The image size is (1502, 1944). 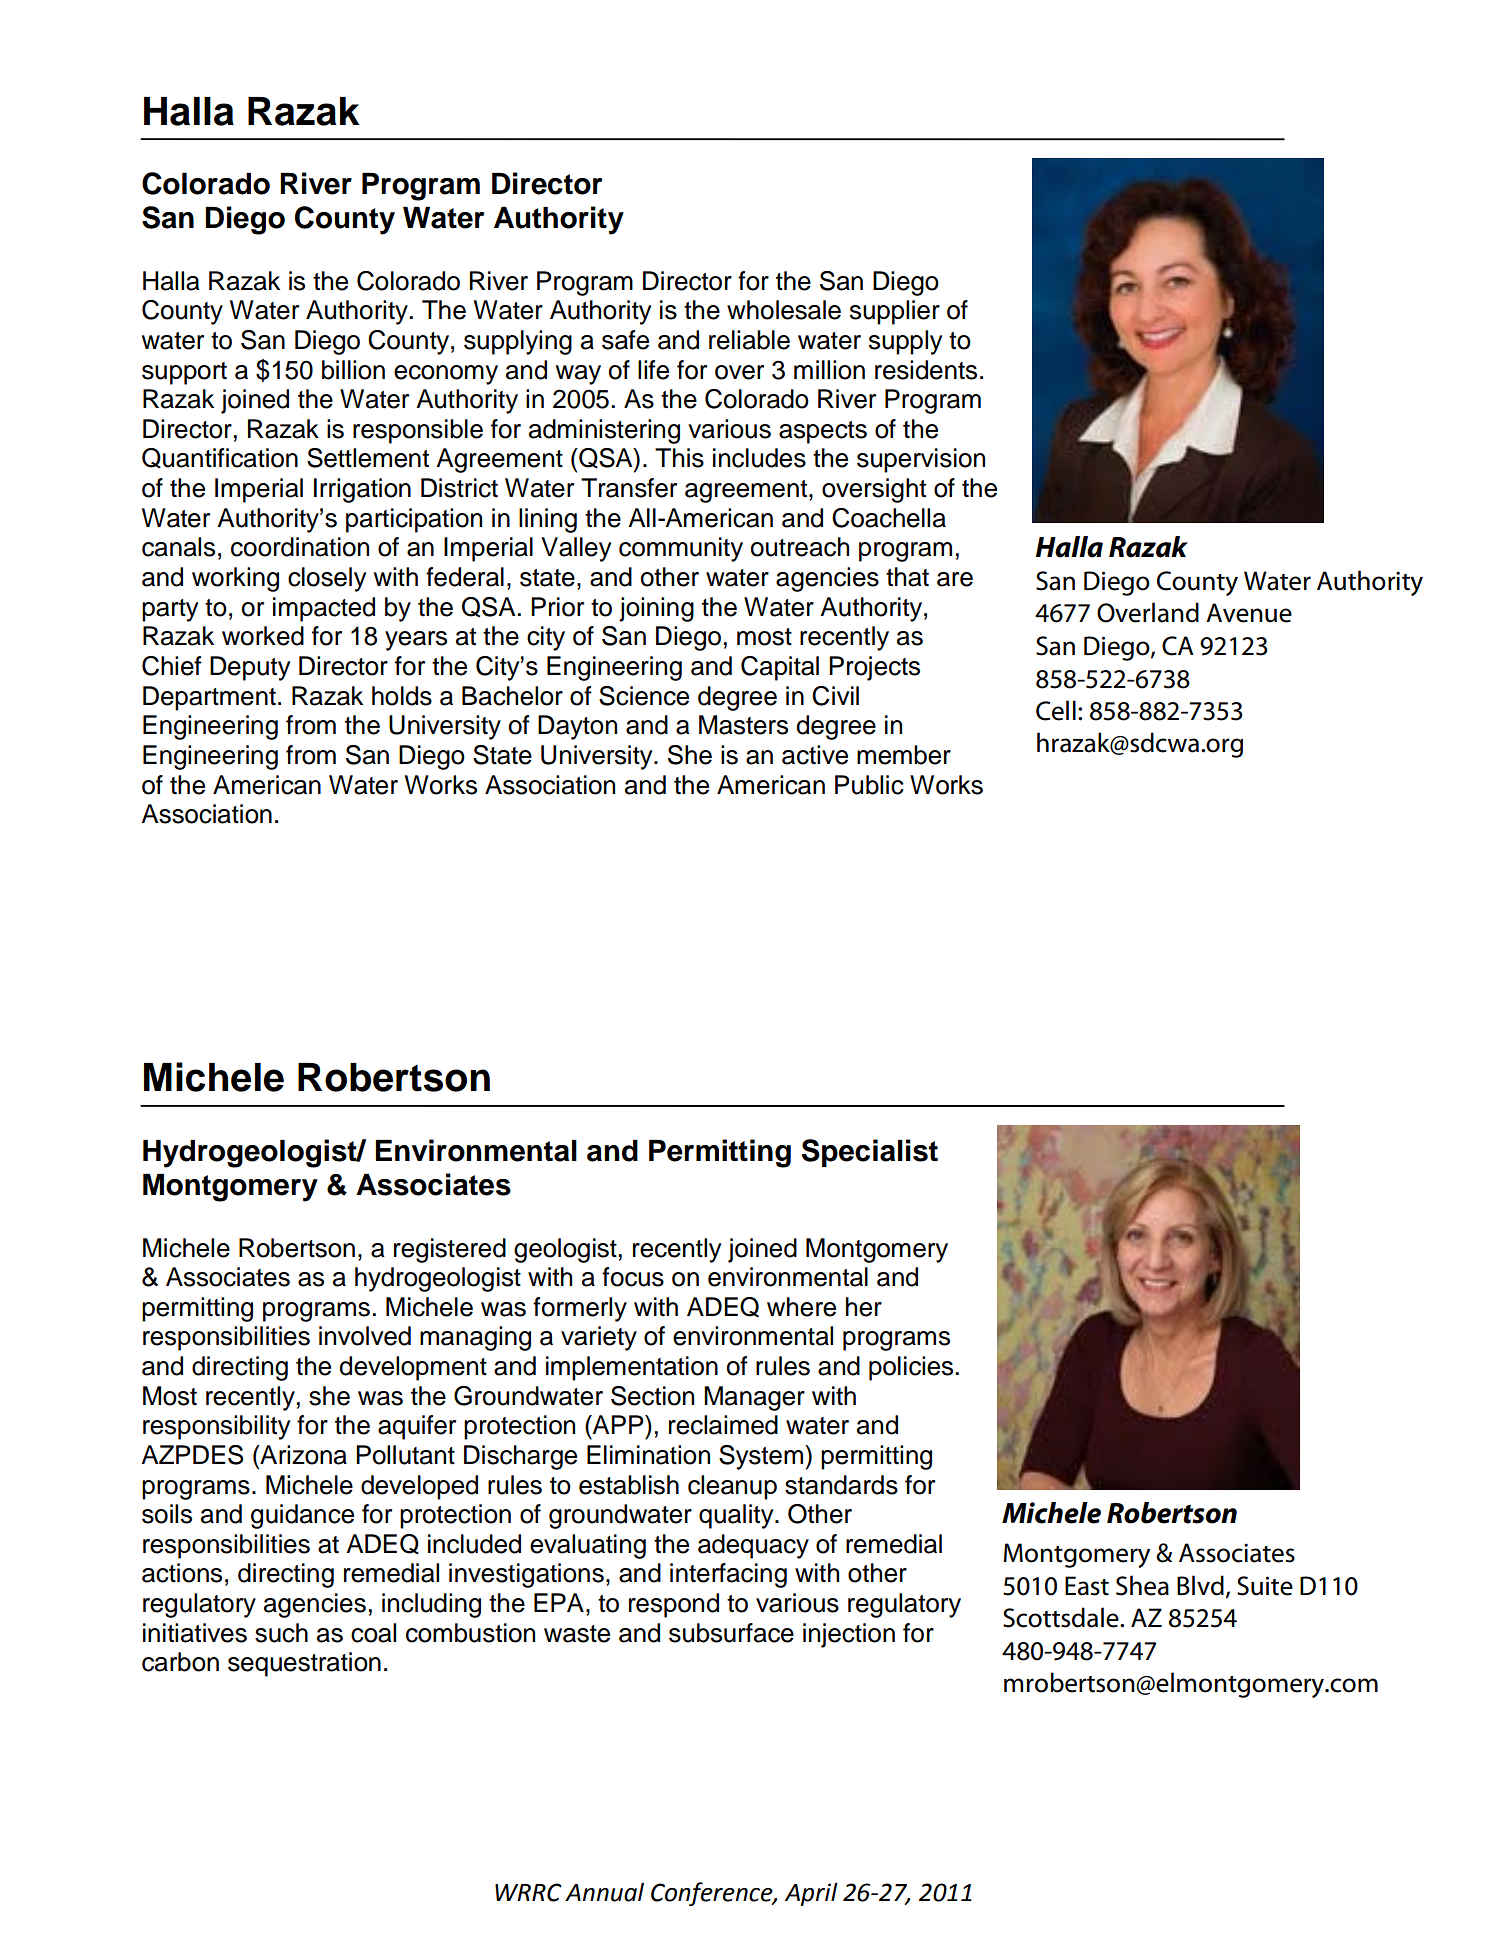 I want to click on sequestration, so click(x=304, y=1664).
